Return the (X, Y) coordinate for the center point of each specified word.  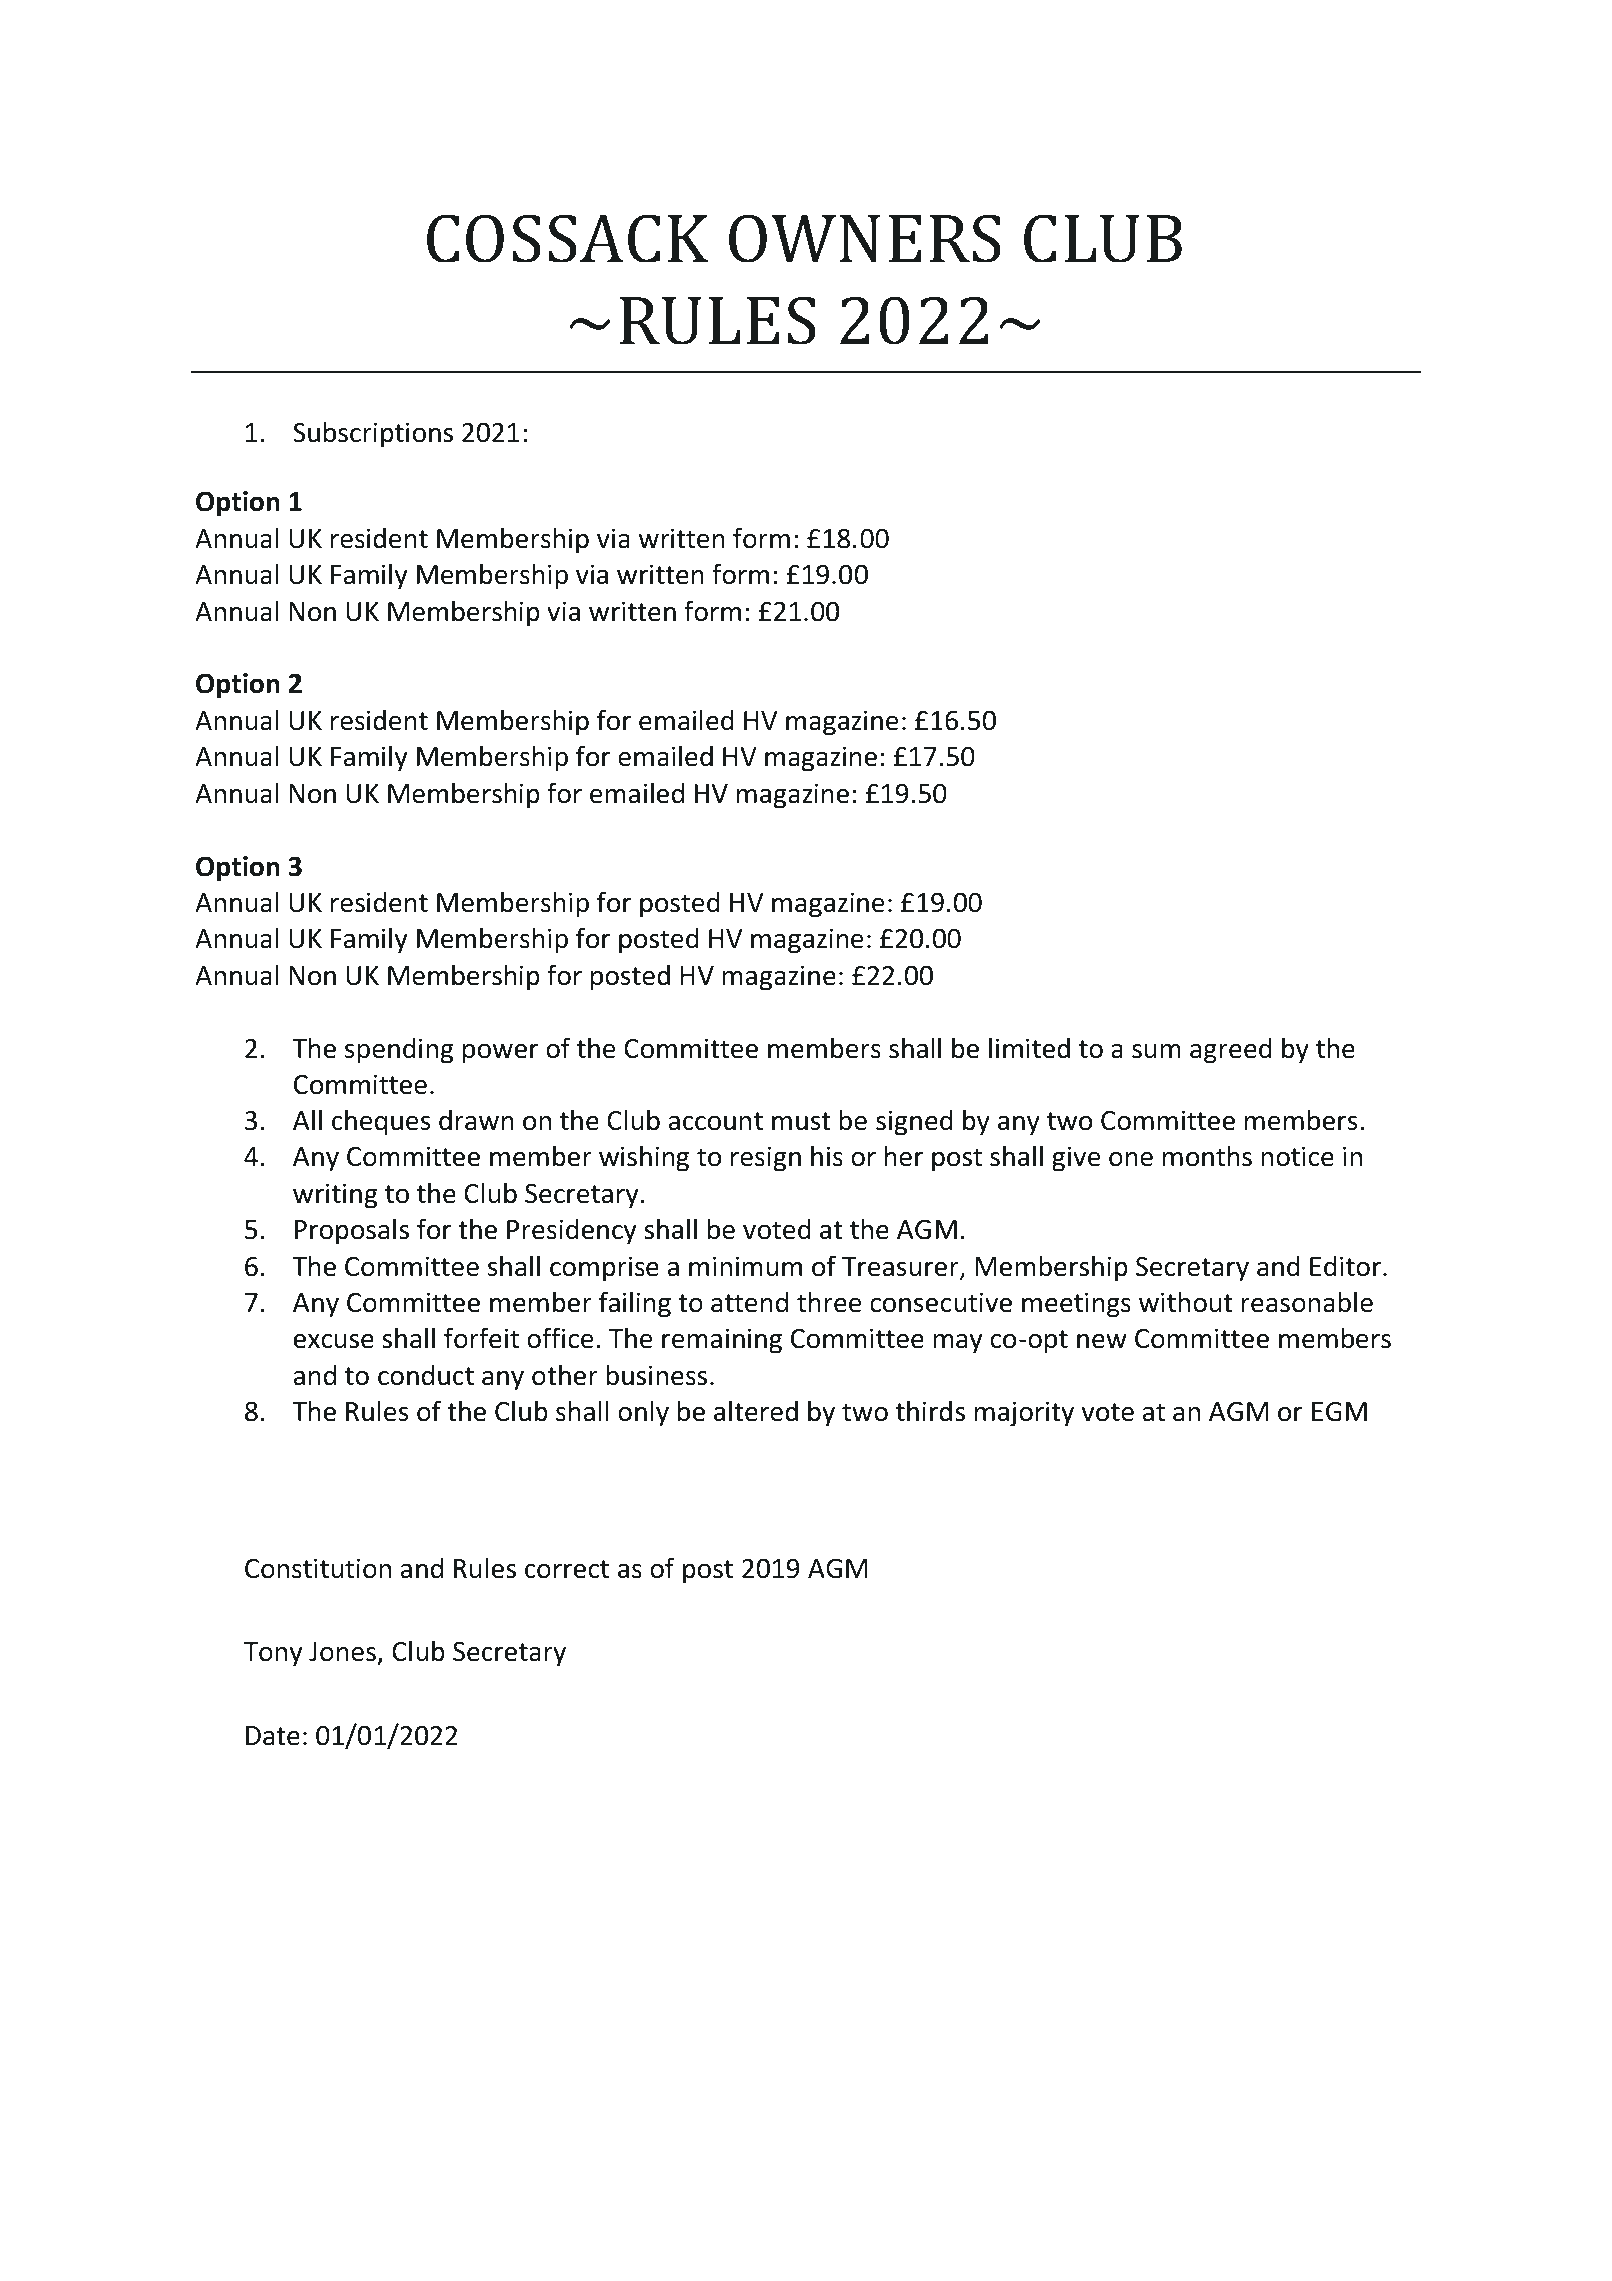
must (801, 1121)
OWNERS (865, 238)
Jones (343, 1653)
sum (1156, 1051)
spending (399, 1050)
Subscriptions (373, 434)
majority (1024, 1414)
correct (567, 1569)
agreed (1231, 1050)
